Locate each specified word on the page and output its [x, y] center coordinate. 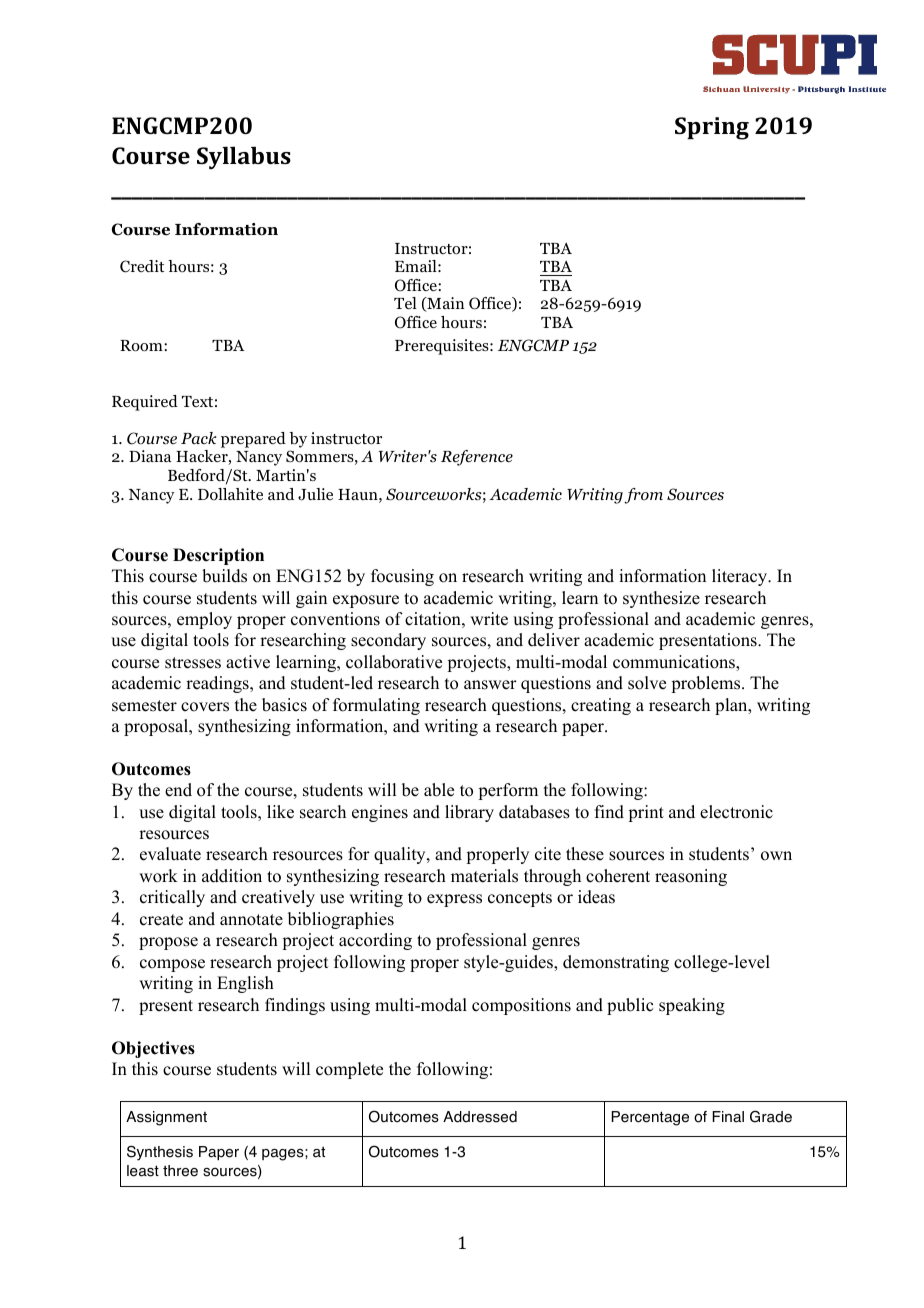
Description [218, 556]
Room [142, 346]
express [454, 900]
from [643, 496]
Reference [477, 458]
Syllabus [244, 158]
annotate [251, 920]
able [439, 790]
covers [205, 707]
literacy [741, 577]
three [180, 1171]
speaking [692, 1006]
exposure [366, 601]
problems [707, 684]
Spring [712, 128]
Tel [405, 303]
